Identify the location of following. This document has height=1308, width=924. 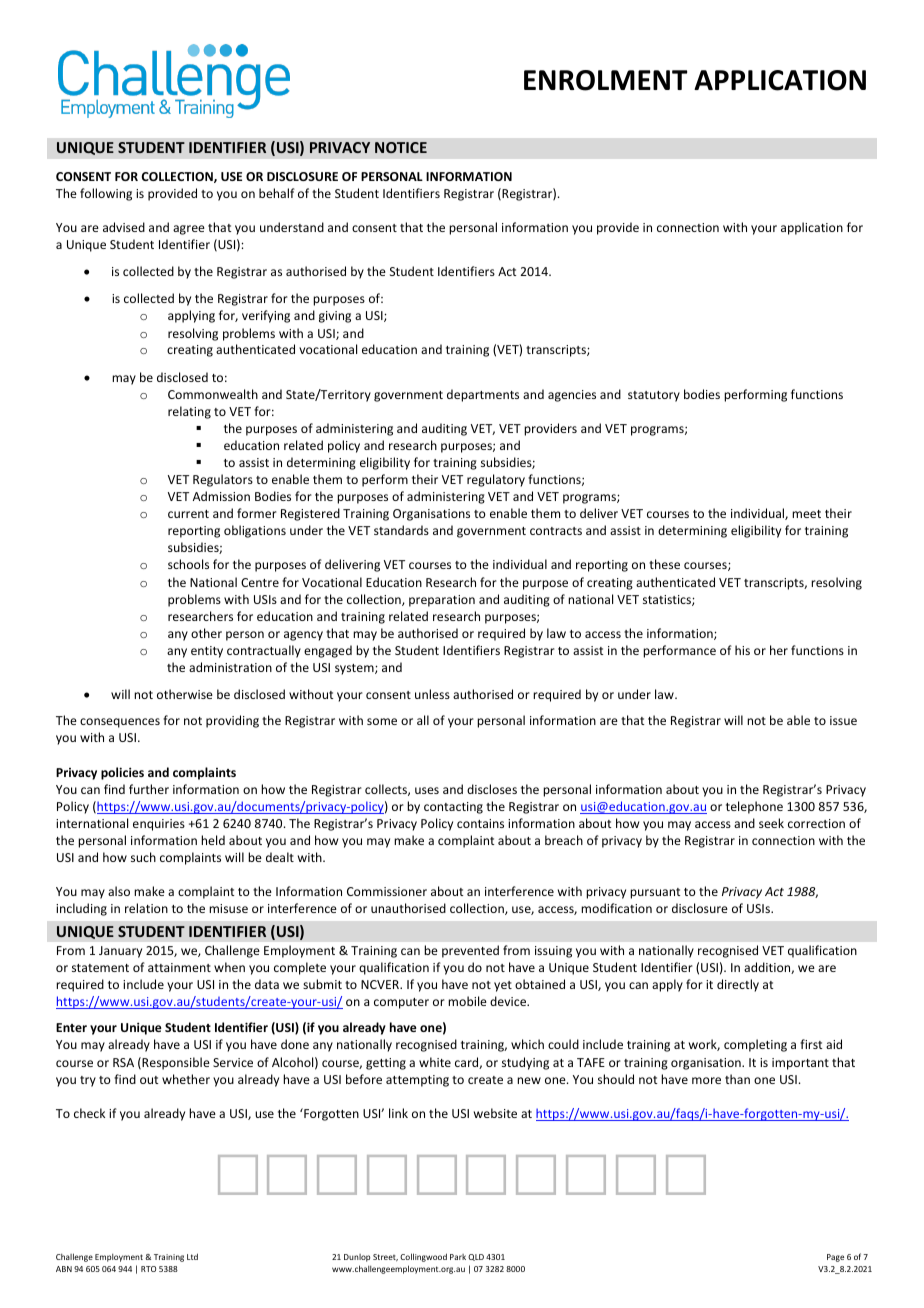
(106, 194).
